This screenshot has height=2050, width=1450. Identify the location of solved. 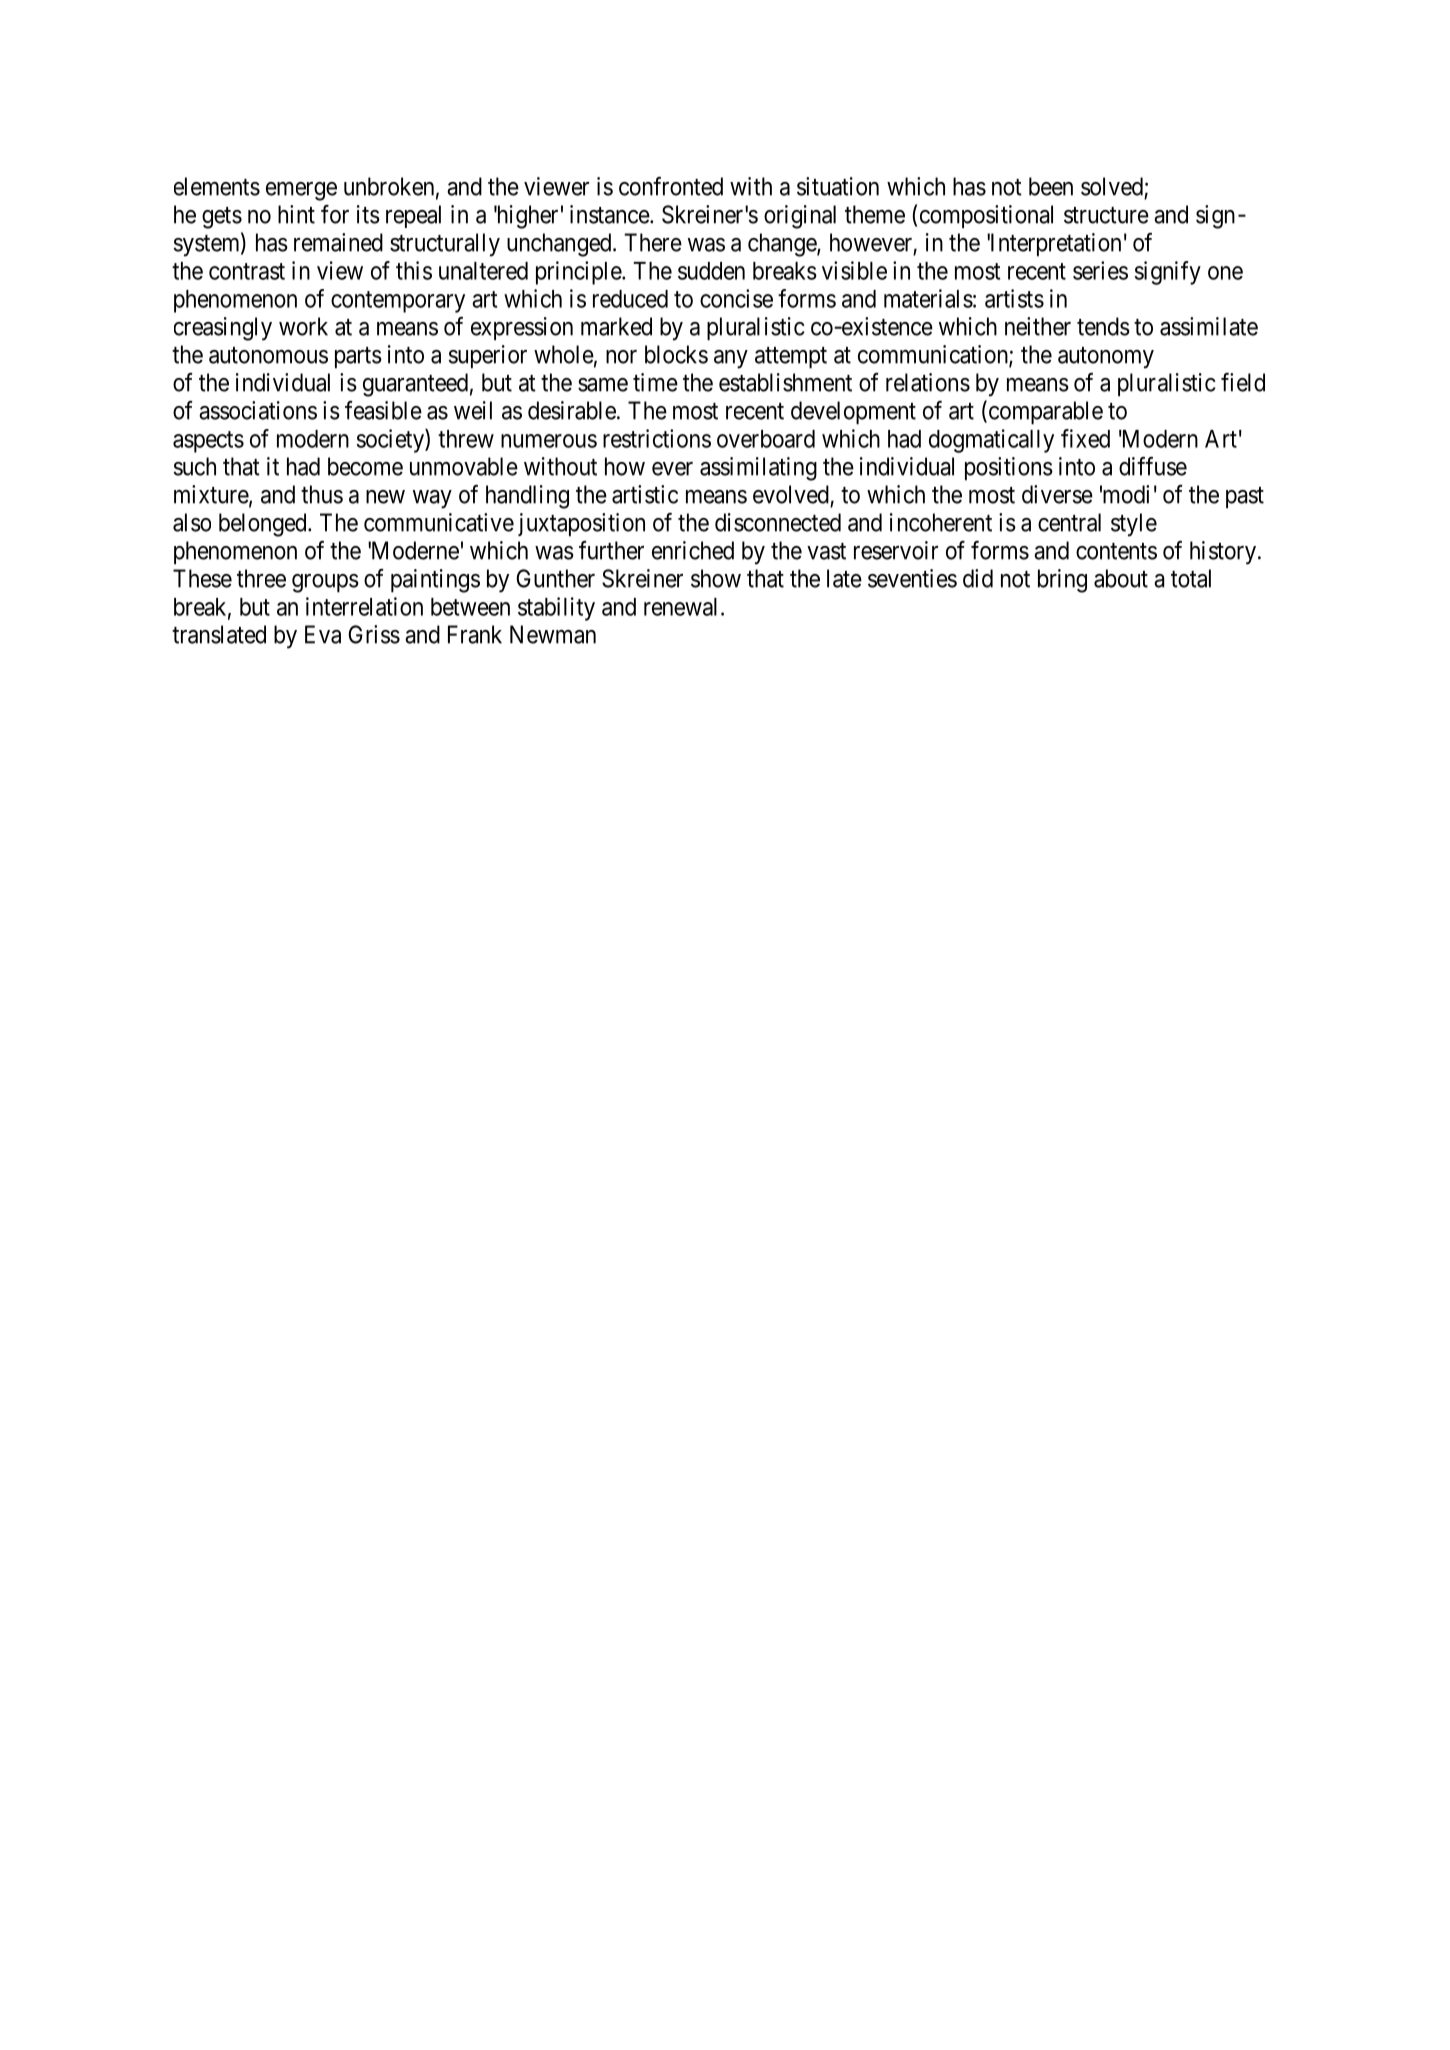
(1112, 186).
